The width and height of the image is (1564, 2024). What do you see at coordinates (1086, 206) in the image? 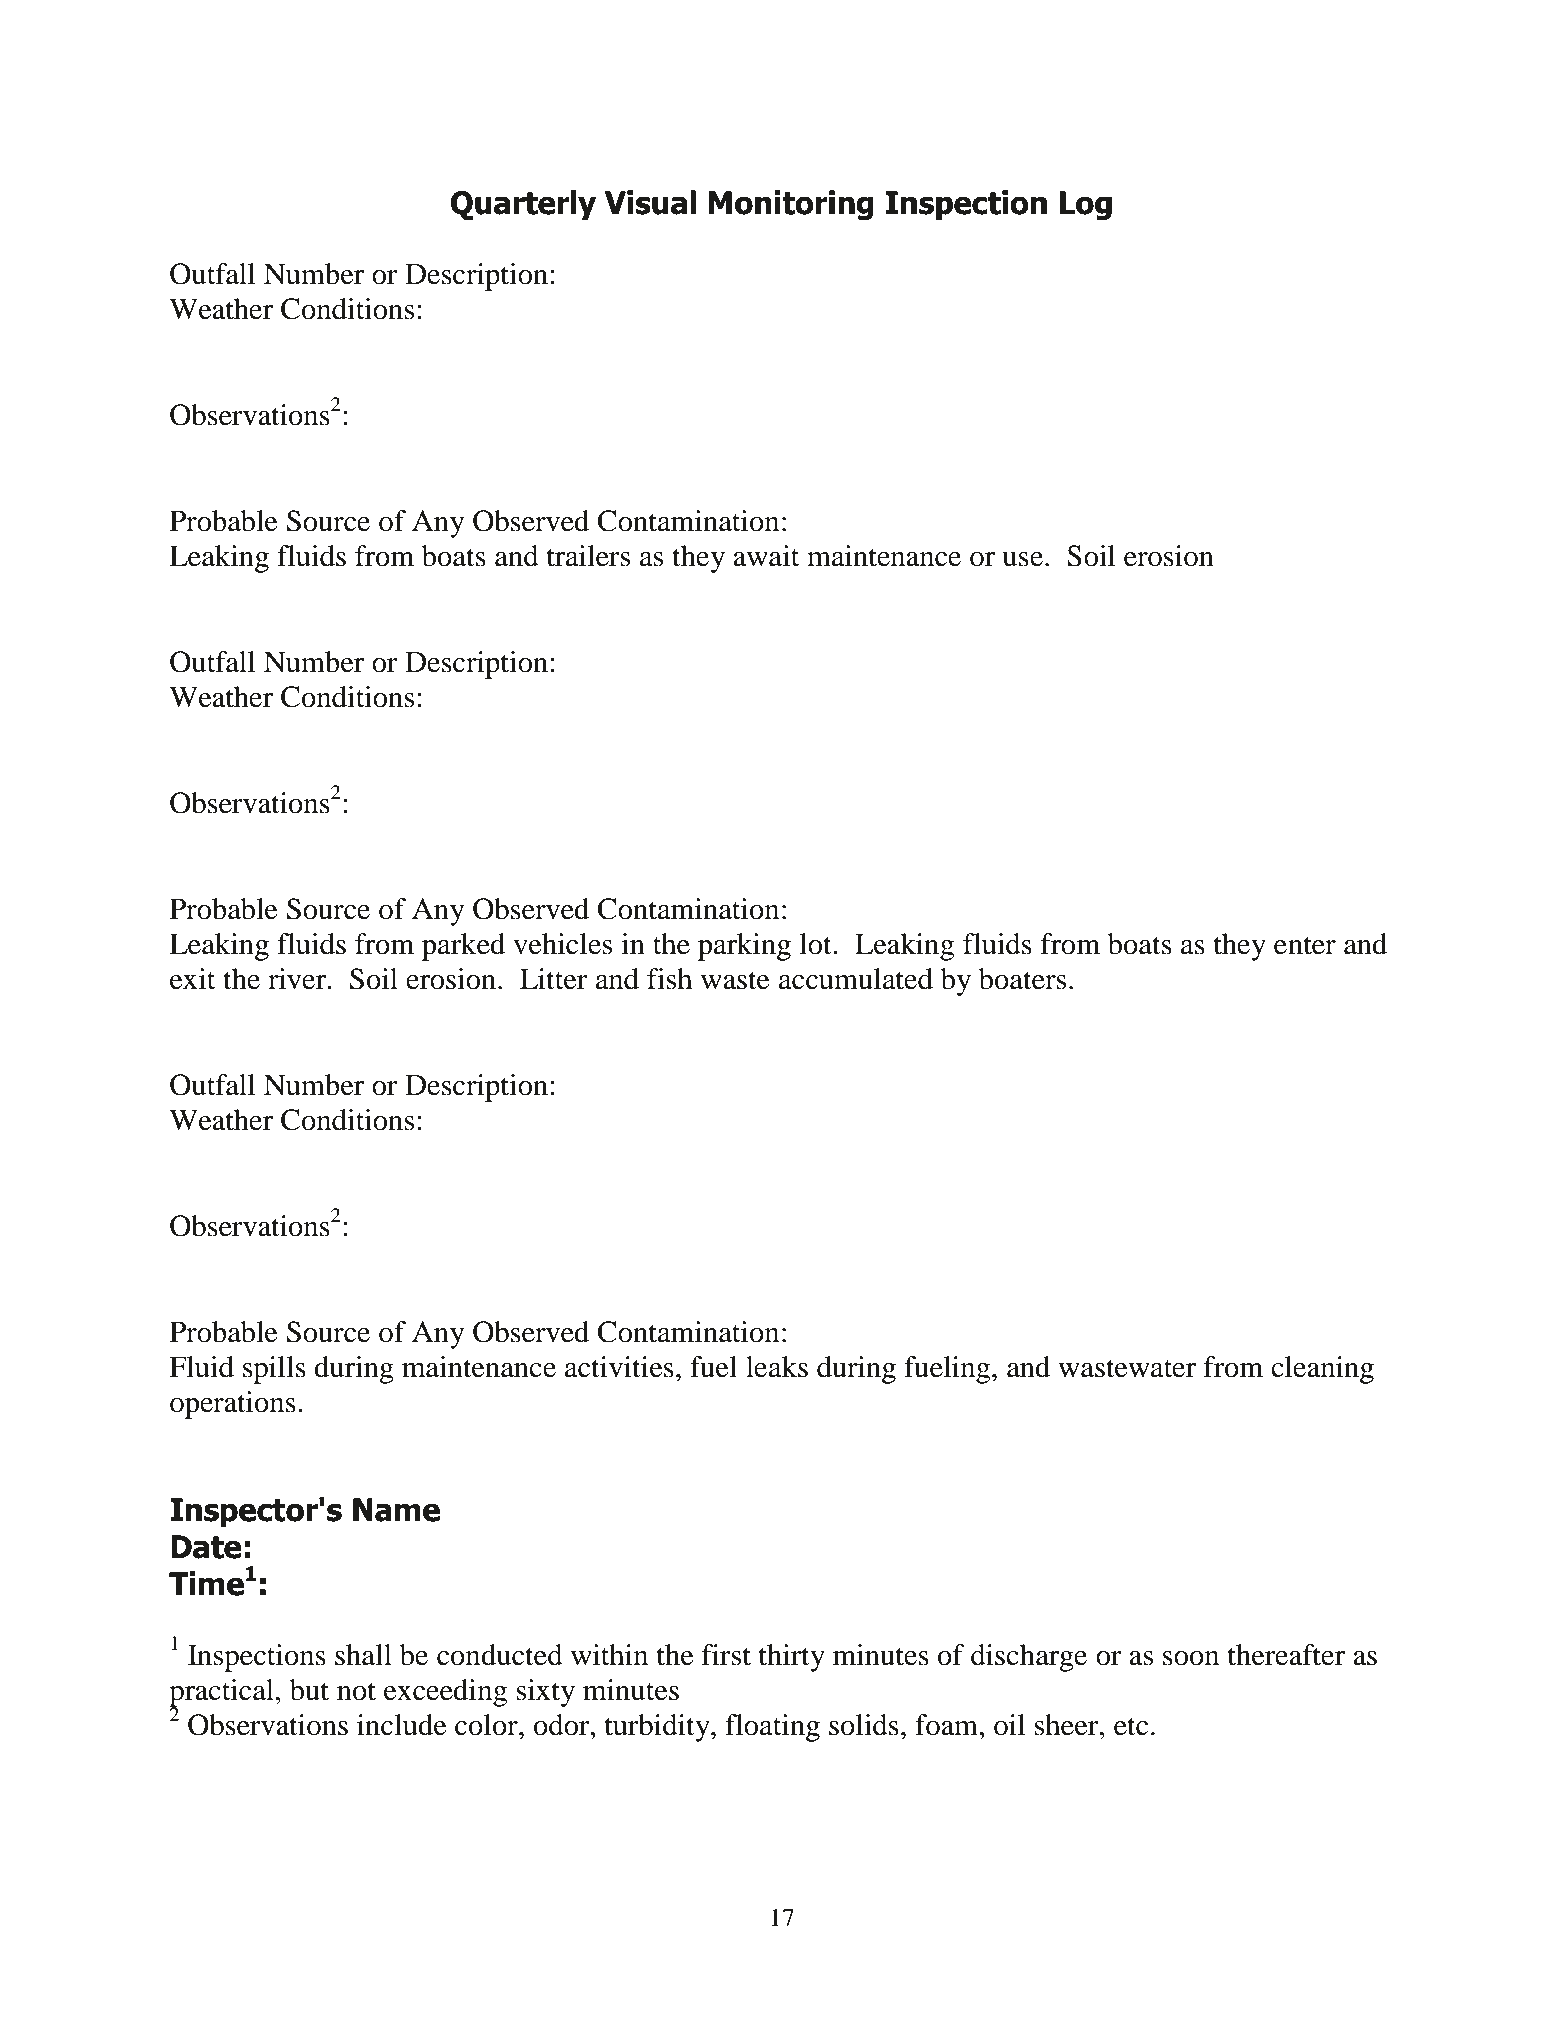
I see `Log` at bounding box center [1086, 206].
